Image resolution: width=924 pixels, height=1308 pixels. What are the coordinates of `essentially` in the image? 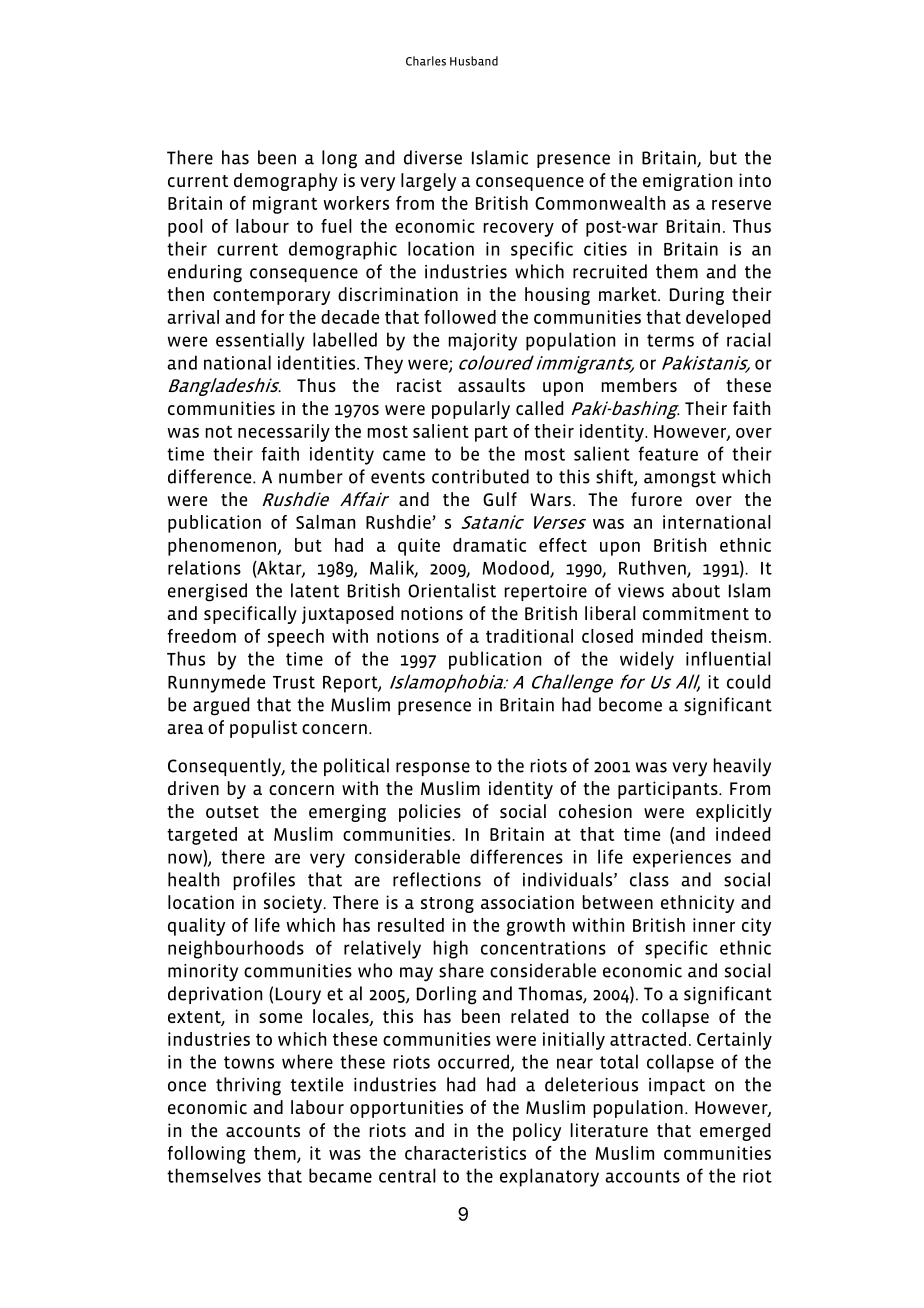 It's located at (260, 341).
